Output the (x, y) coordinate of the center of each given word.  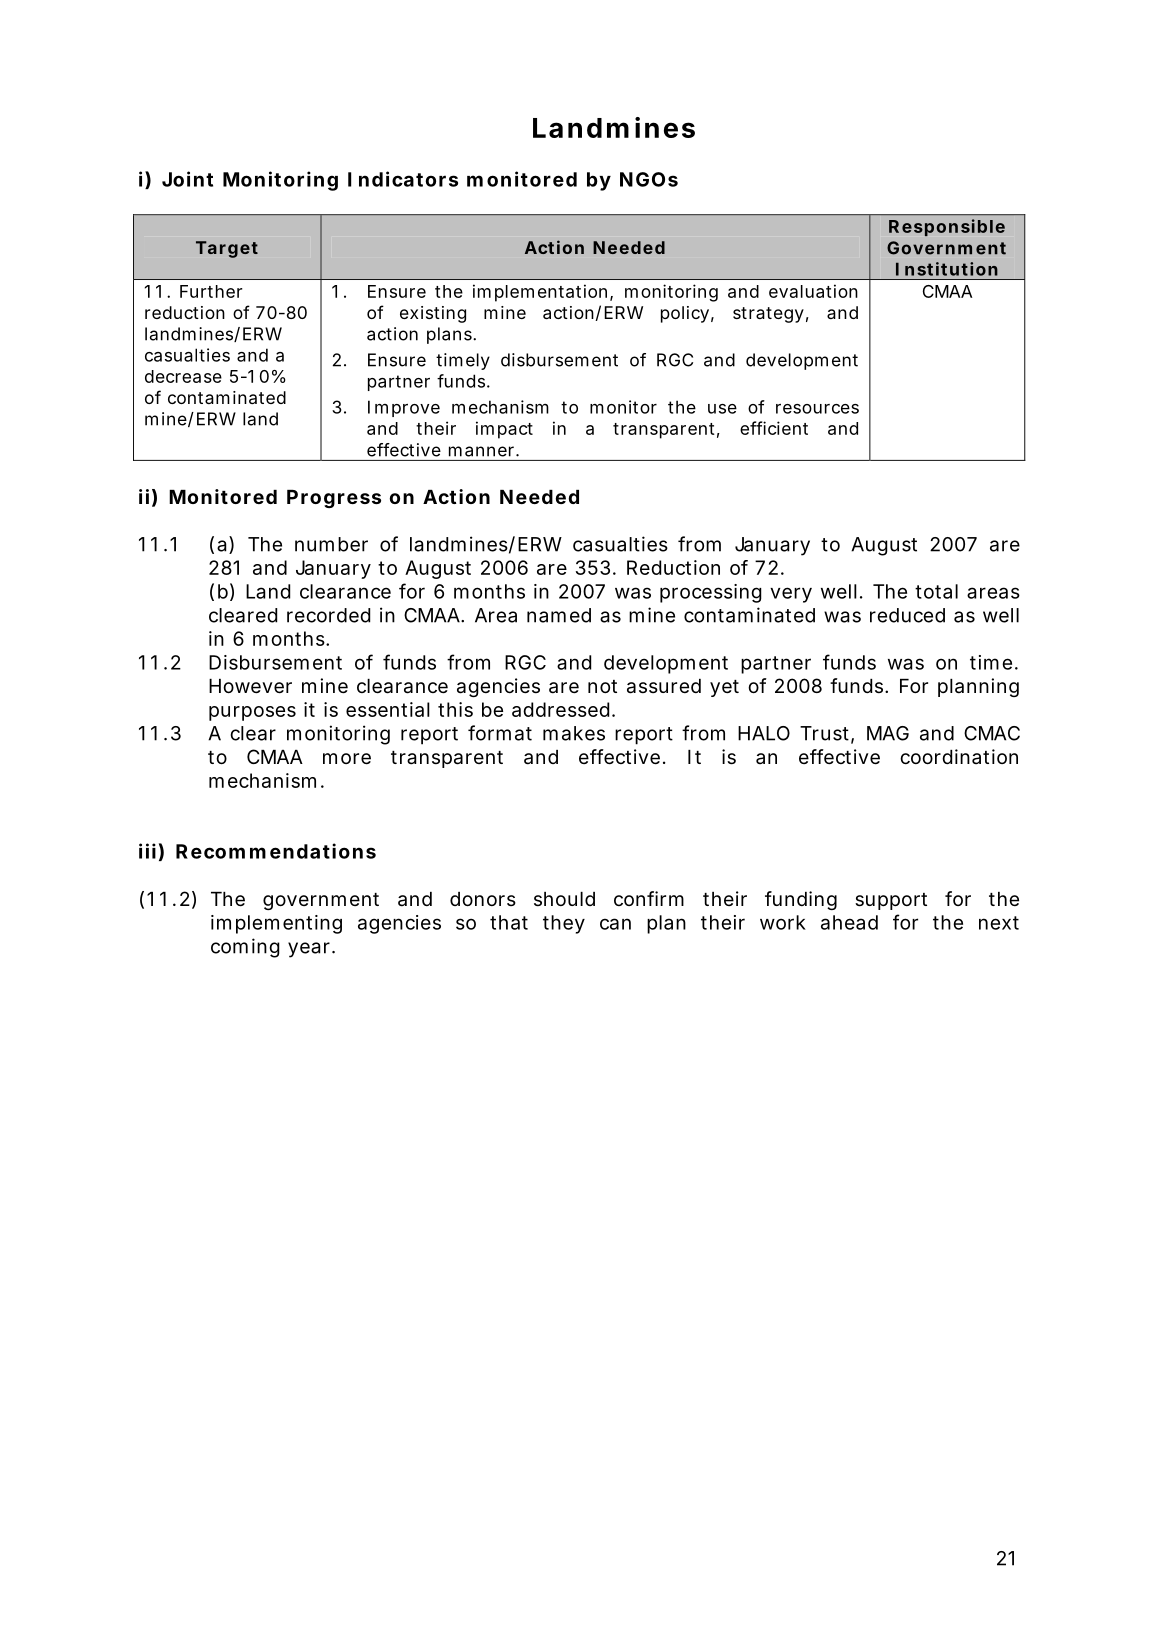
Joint (187, 179)
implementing (276, 924)
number (331, 544)
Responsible (947, 227)
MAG (888, 733)
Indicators (403, 179)
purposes (252, 713)
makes (574, 733)
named (559, 615)
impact (504, 430)
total (936, 591)
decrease (183, 376)
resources (817, 409)
